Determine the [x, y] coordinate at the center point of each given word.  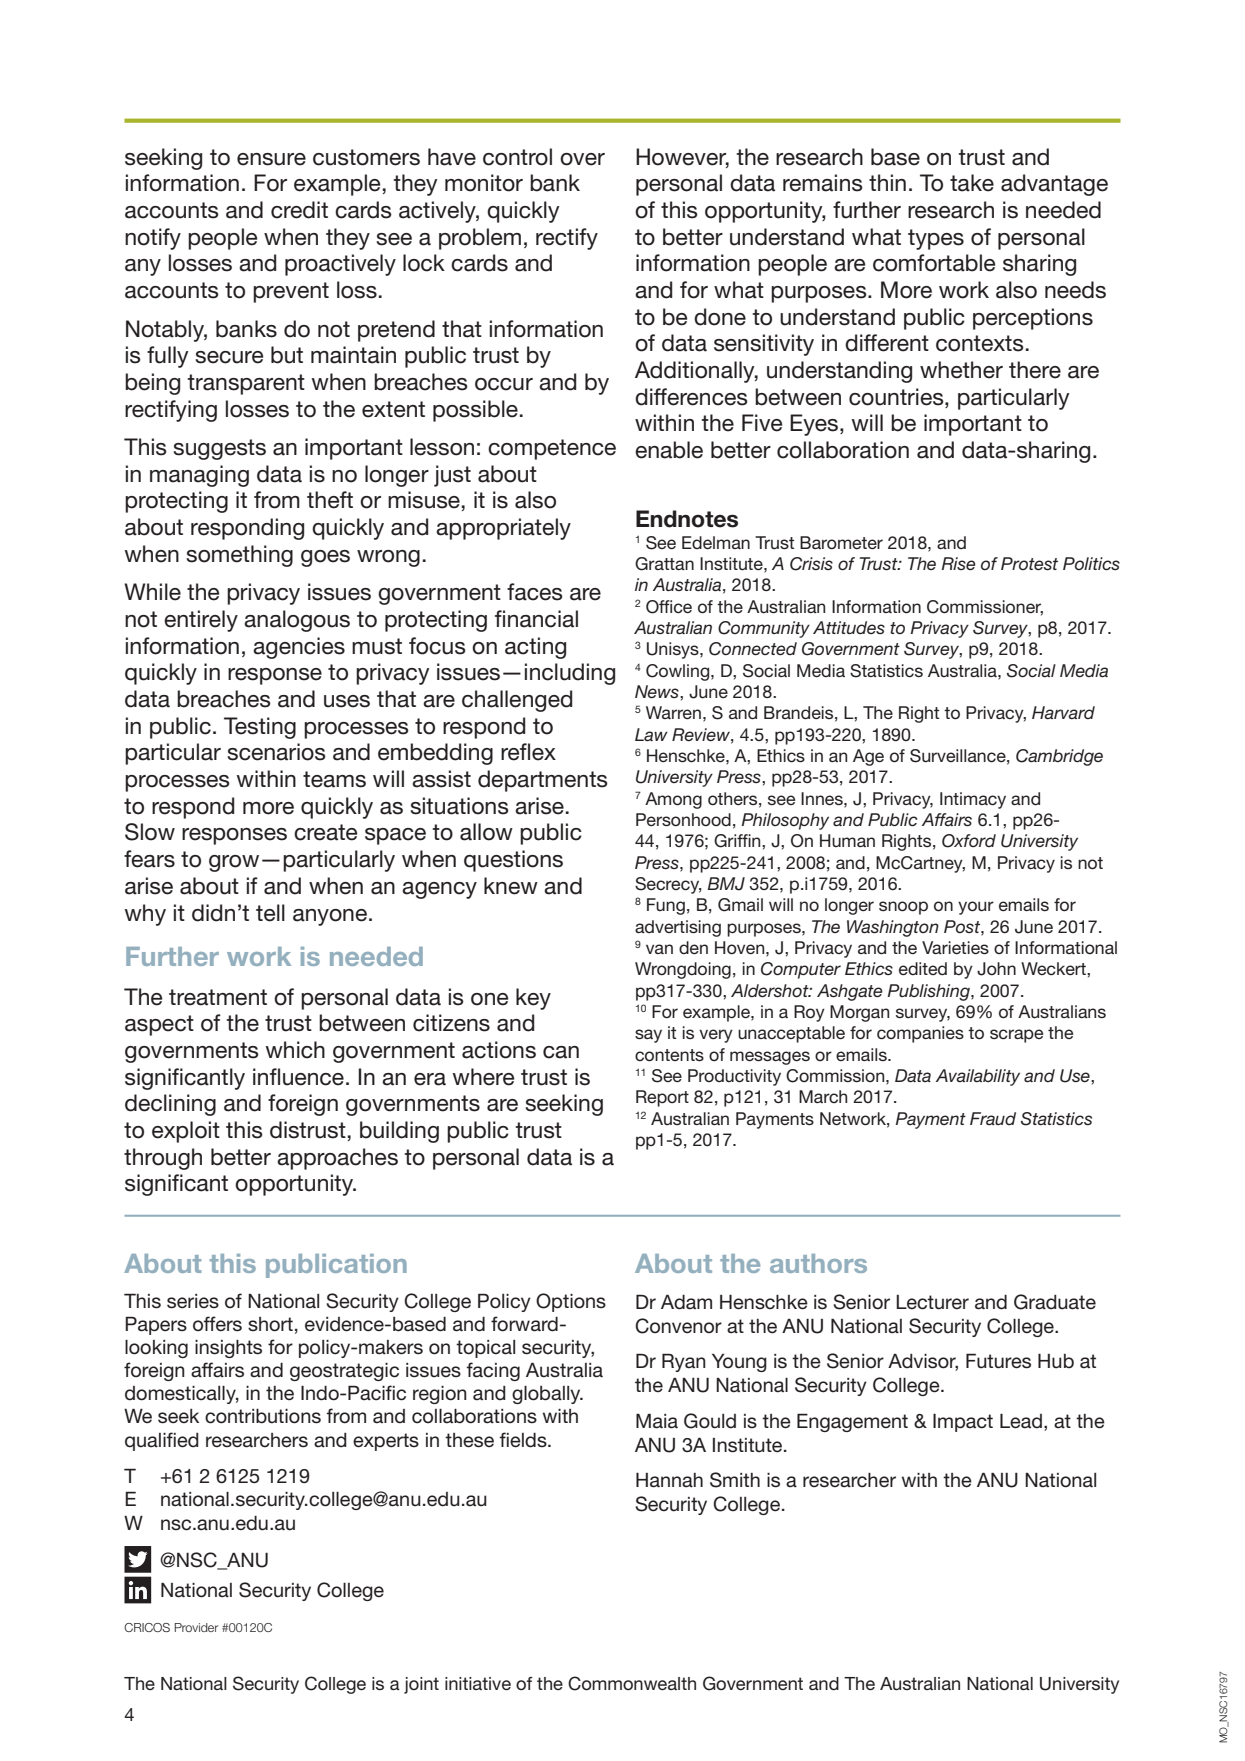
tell [270, 913]
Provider [196, 1627]
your [976, 908]
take [972, 183]
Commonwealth [632, 1683]
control [517, 157]
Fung [666, 906]
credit [299, 210]
